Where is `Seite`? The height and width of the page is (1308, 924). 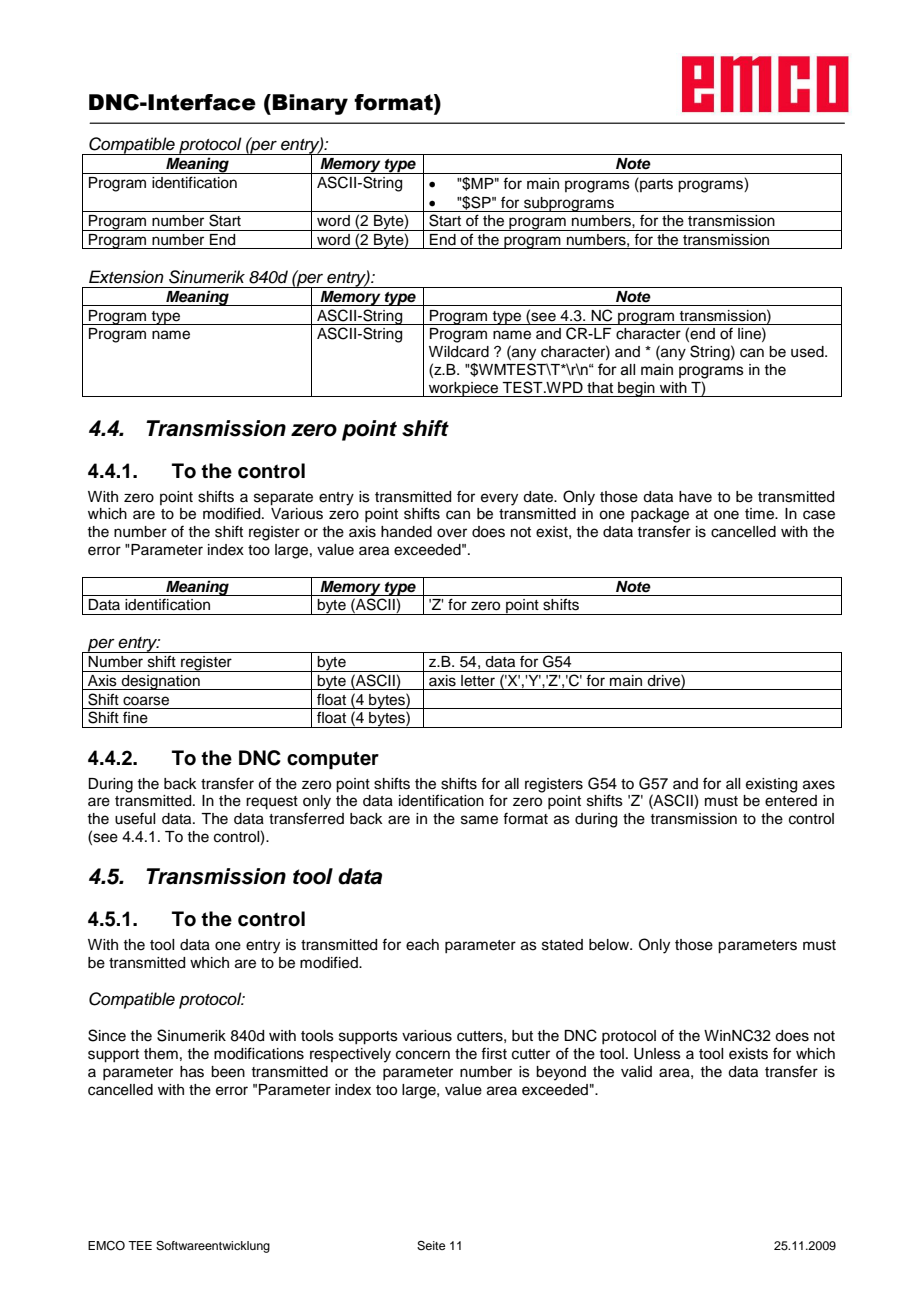
Seite is located at coordinates (431, 1246).
